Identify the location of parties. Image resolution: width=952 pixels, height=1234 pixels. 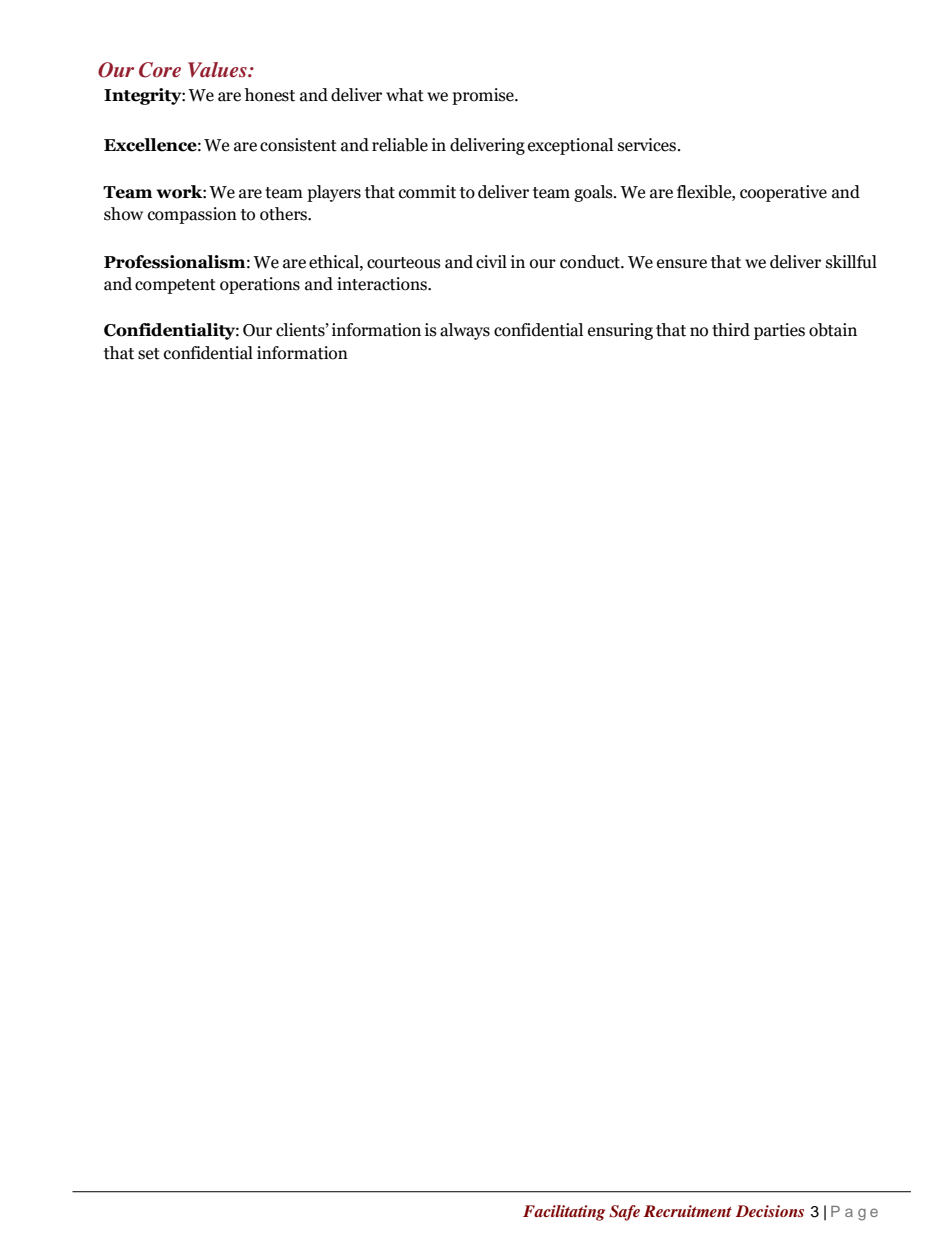
(779, 331).
